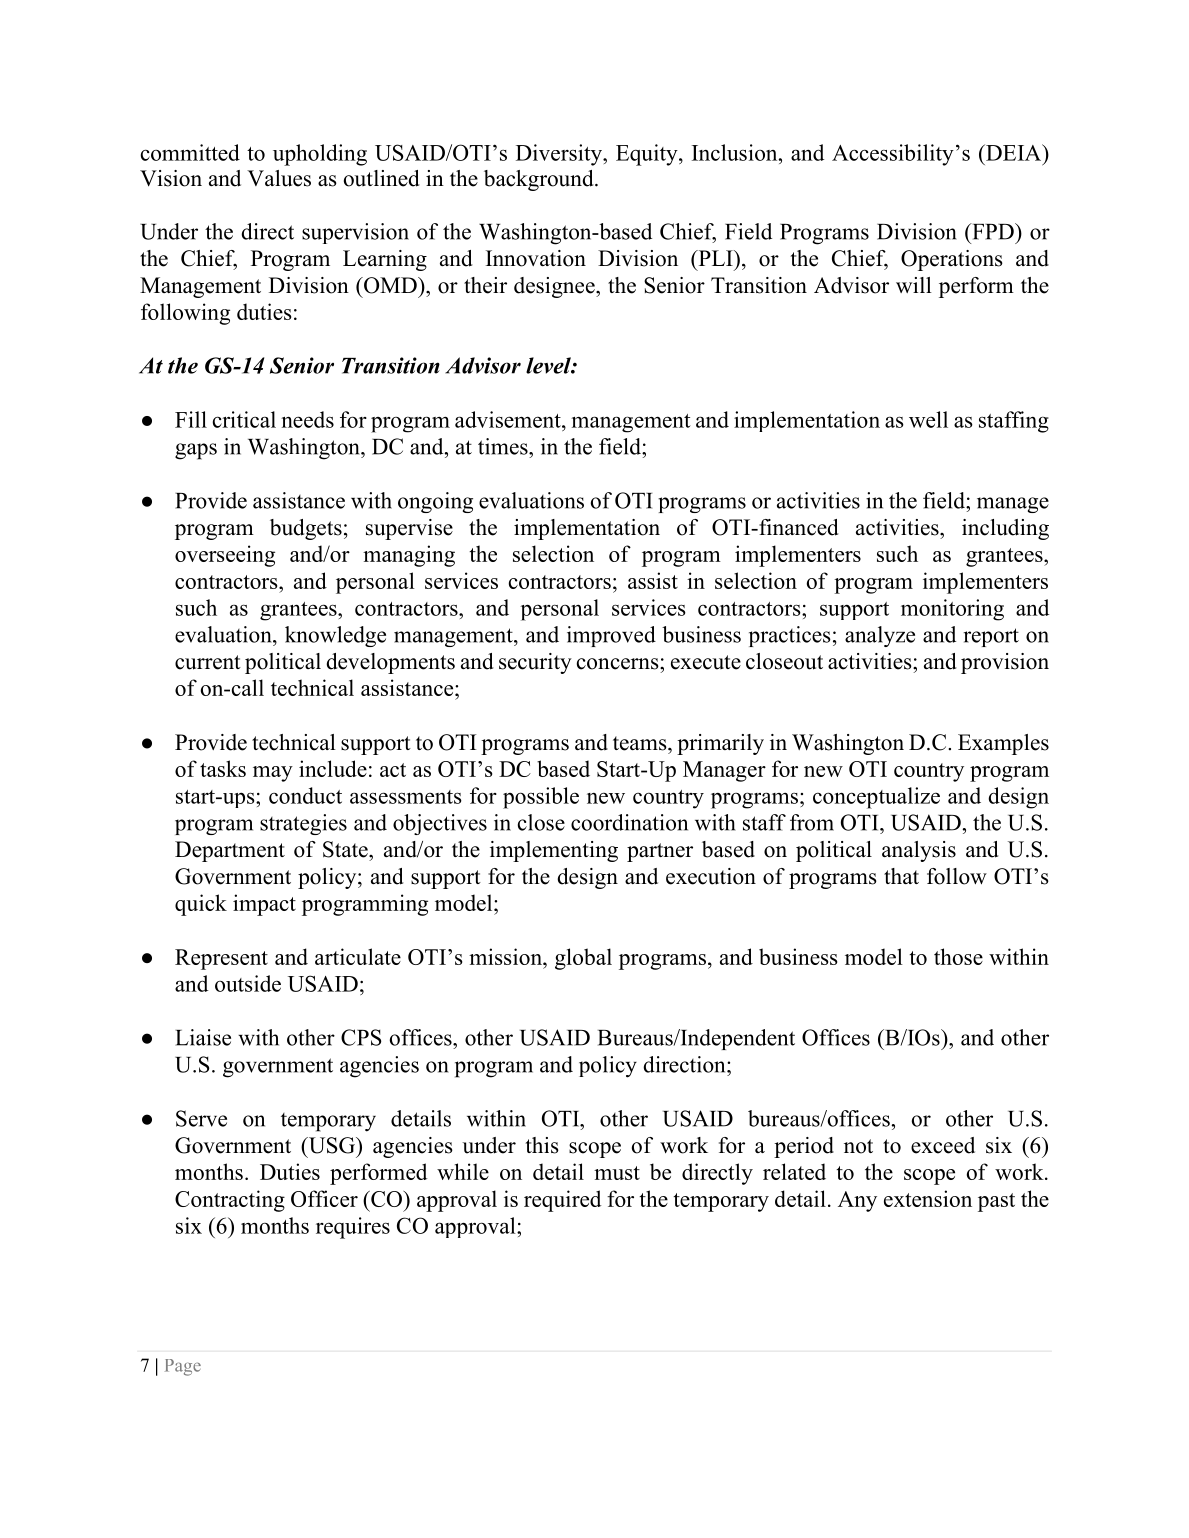  Describe the element at coordinates (562, 1201) in the document. I see `required` at that location.
